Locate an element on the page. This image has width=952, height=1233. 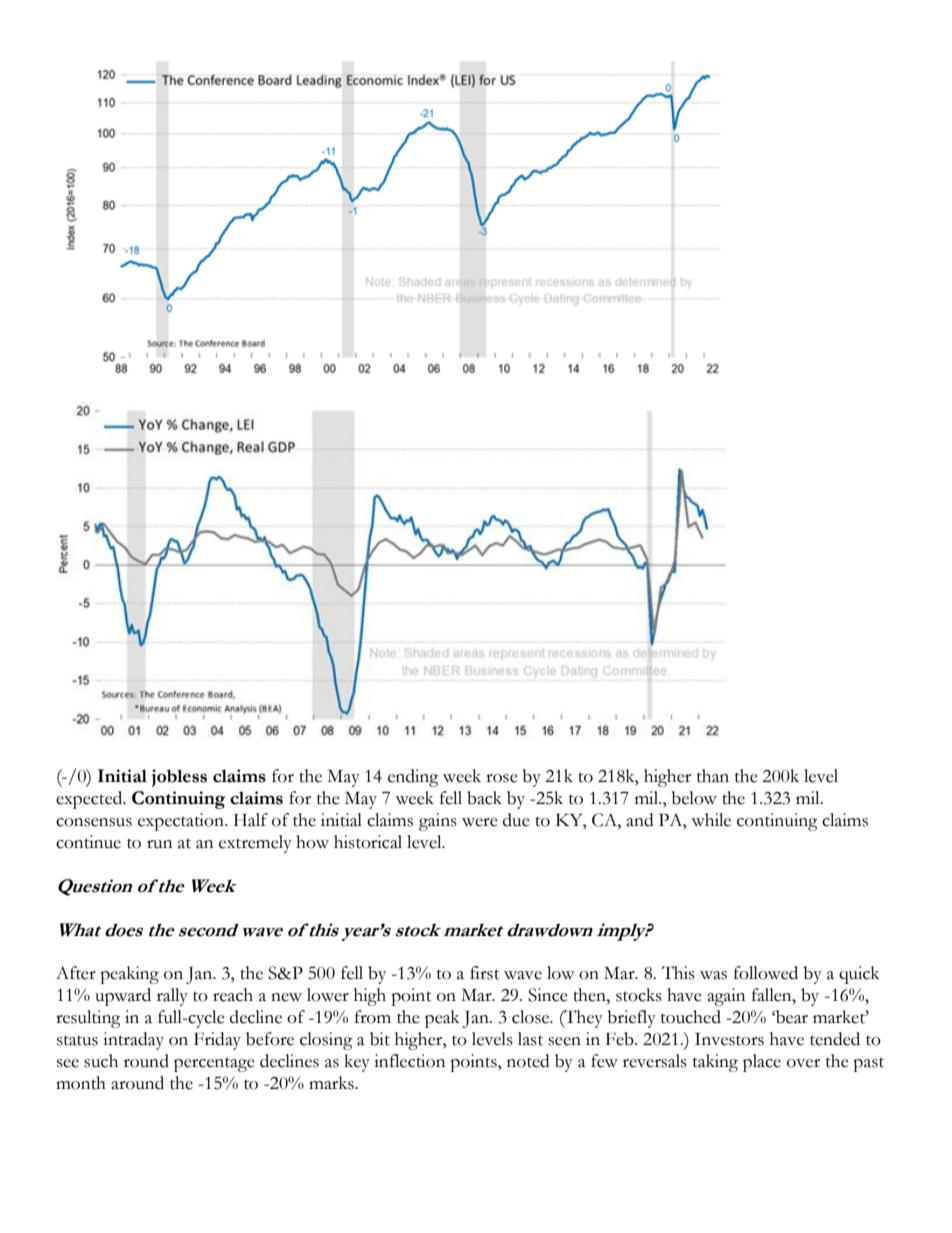
jobless is located at coordinates (179, 778).
